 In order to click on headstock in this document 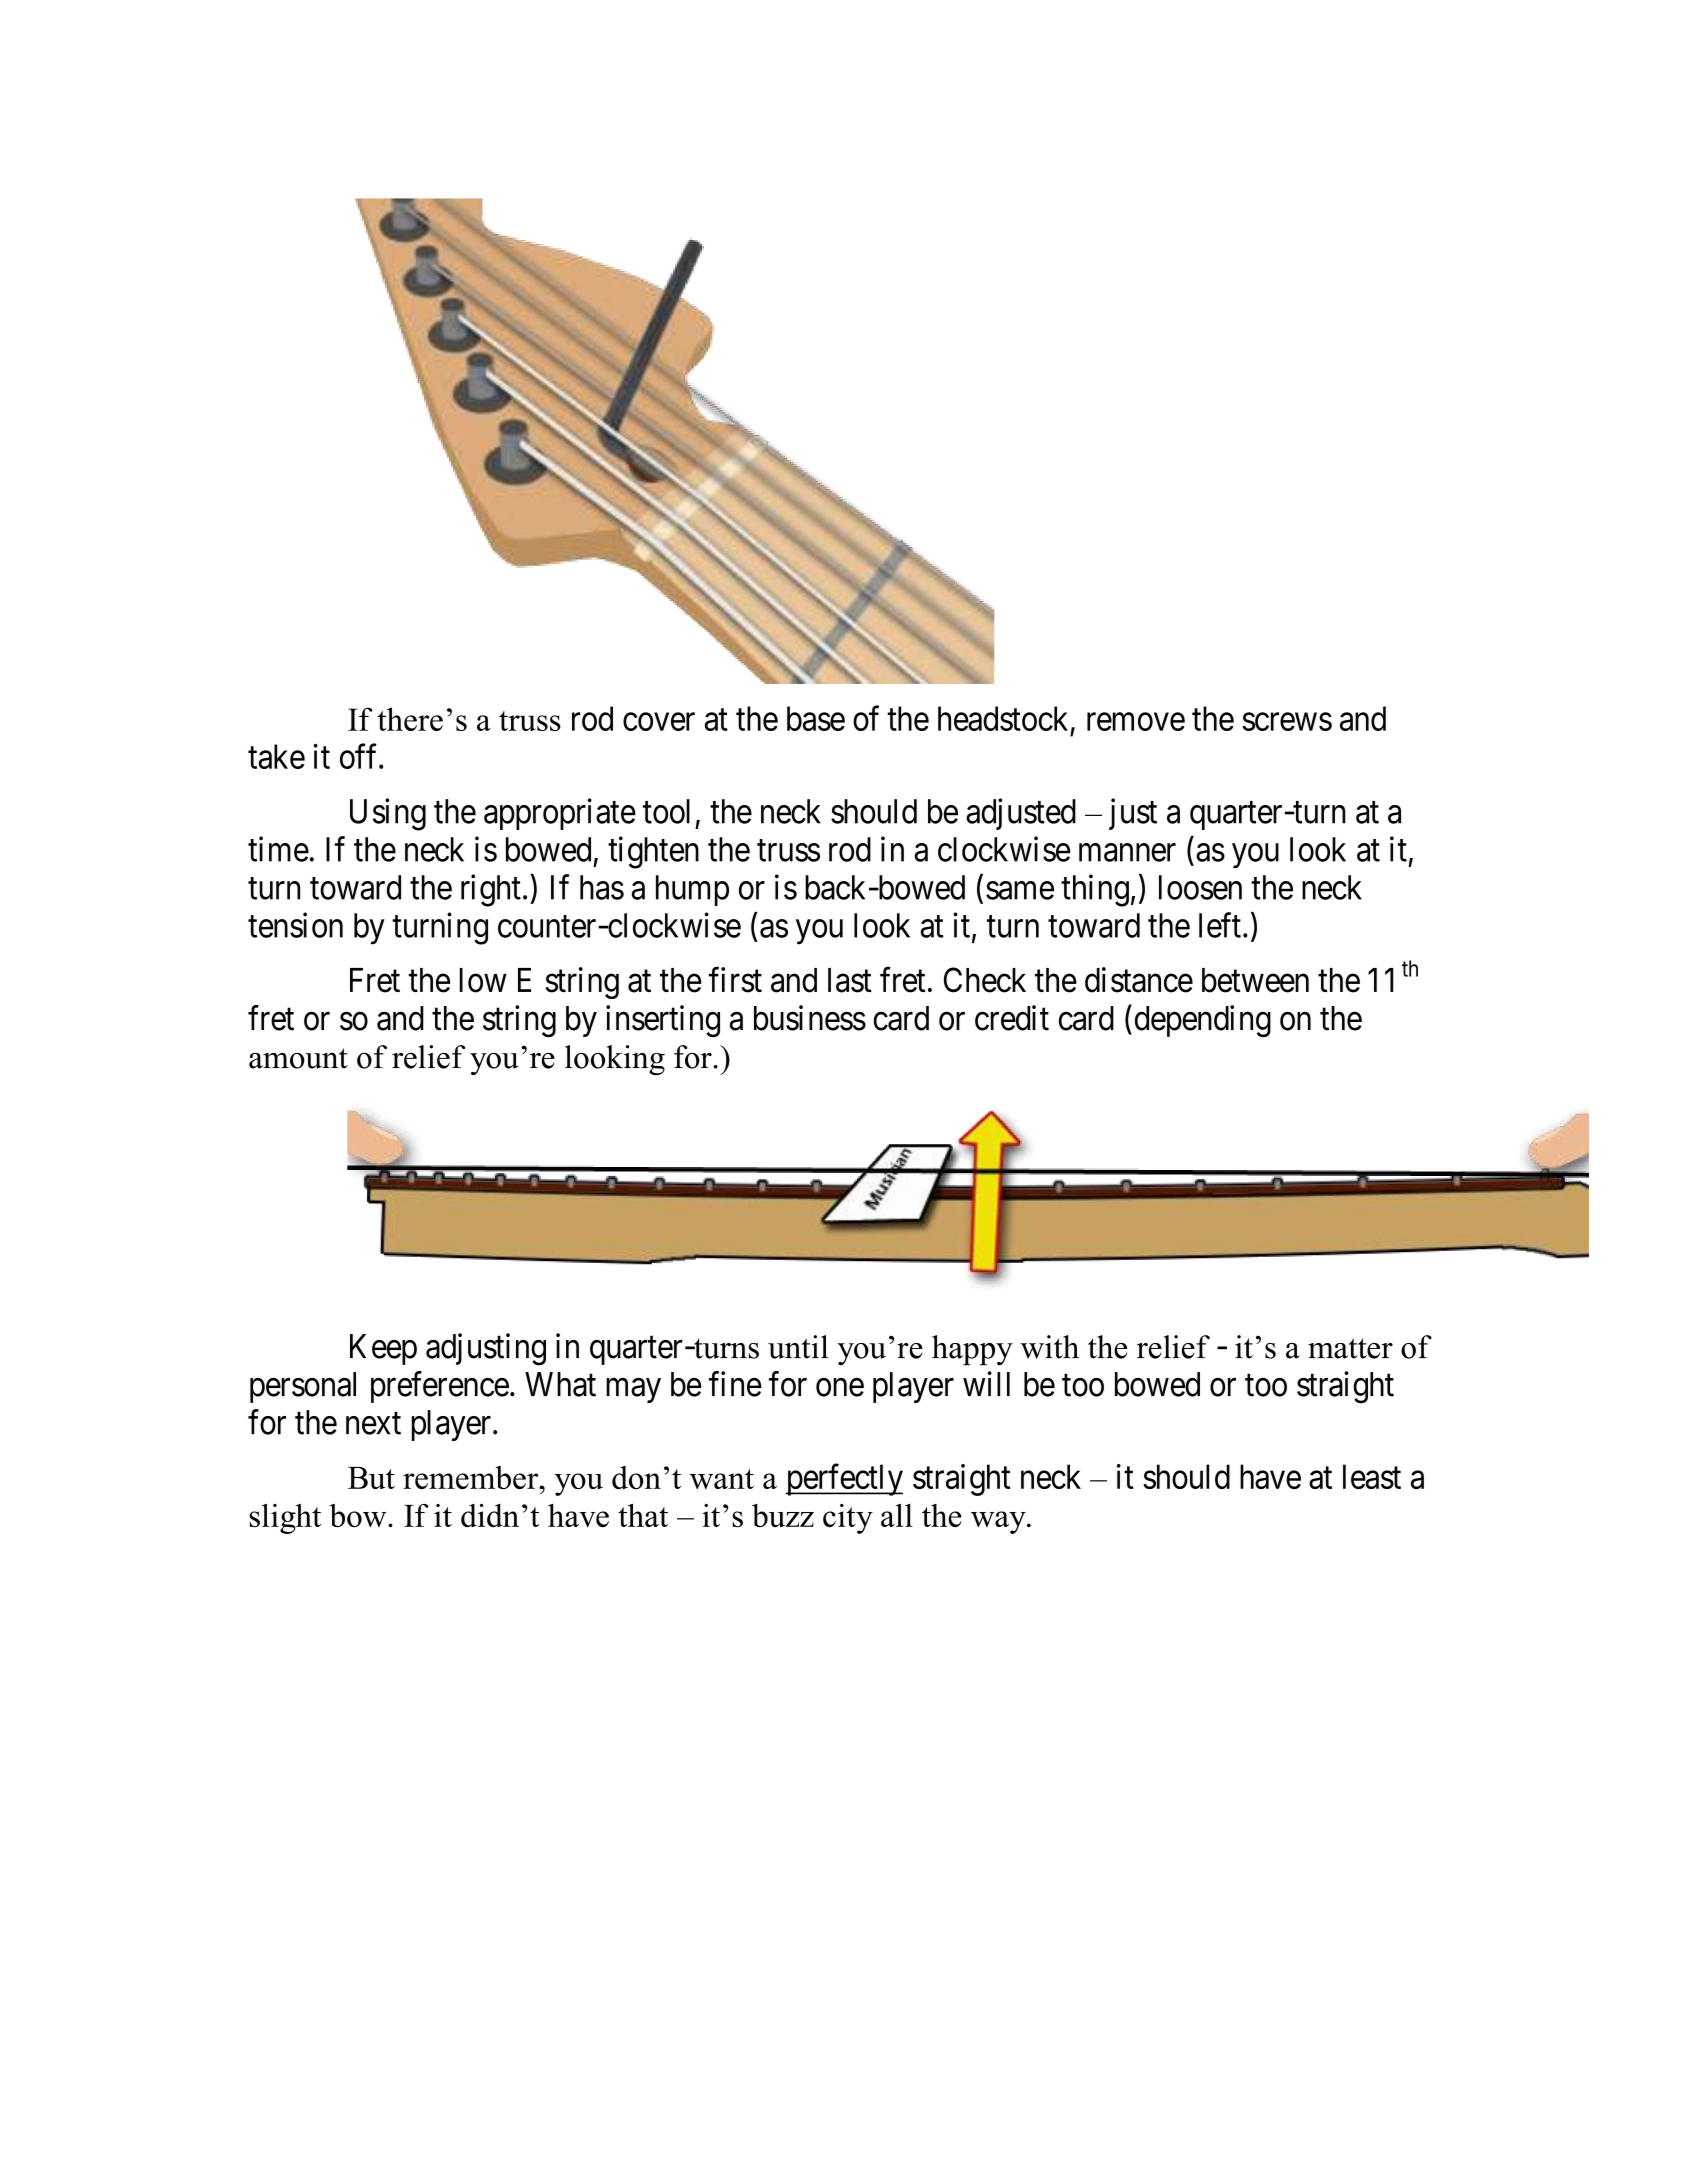, I will do `click(1003, 718)`.
